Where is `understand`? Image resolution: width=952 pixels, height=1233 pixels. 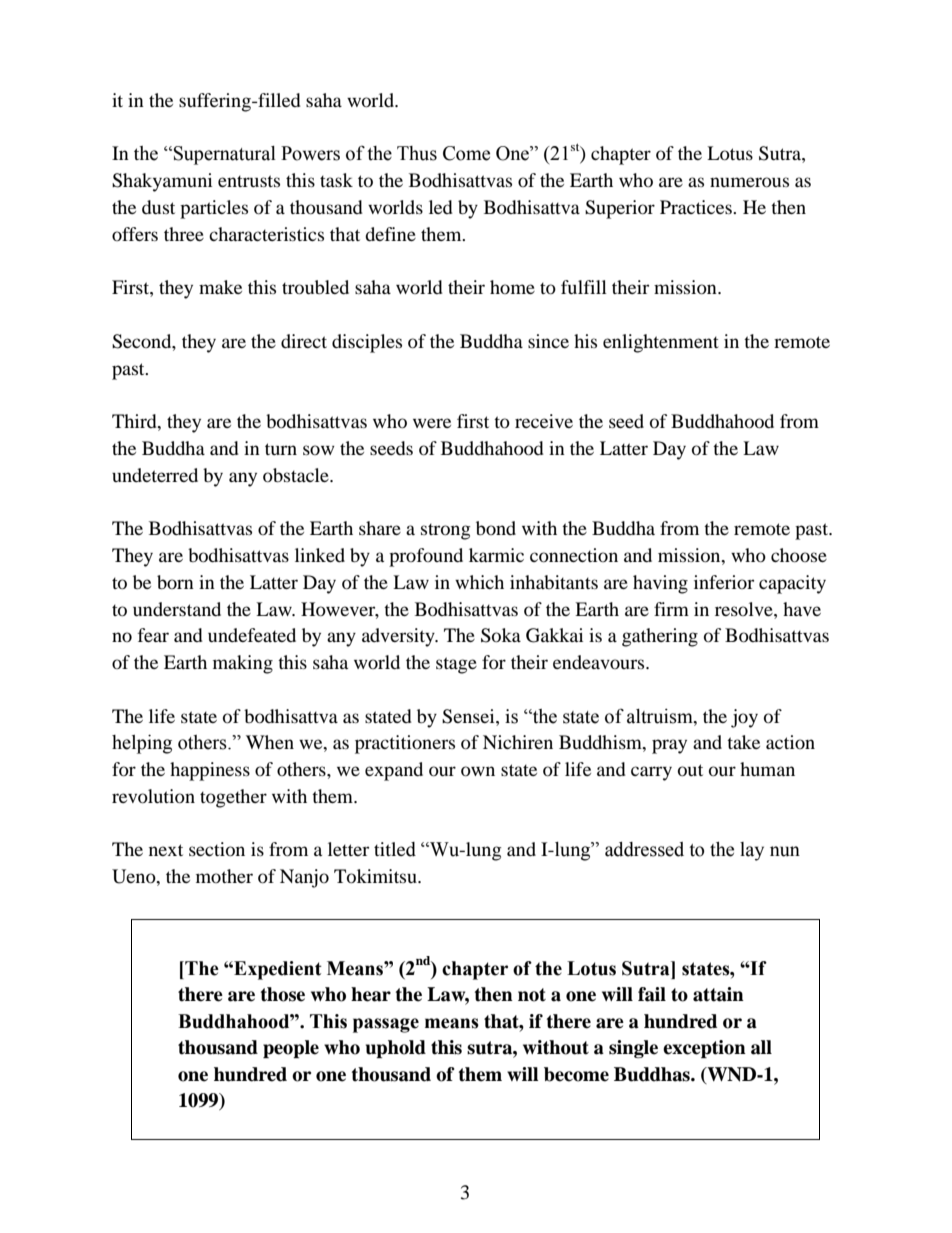
understand is located at coordinates (177, 609).
